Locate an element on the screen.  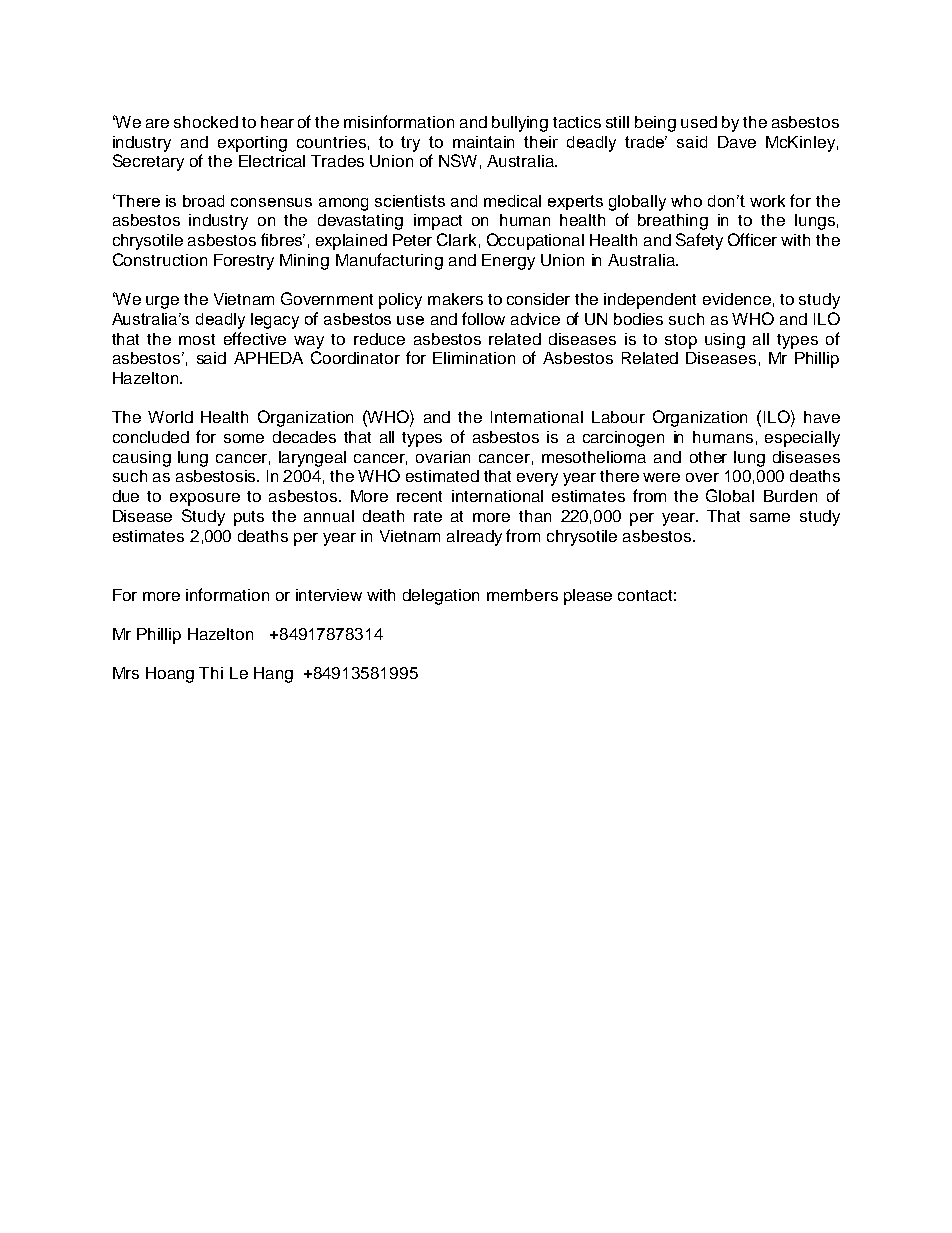
please is located at coordinates (588, 597).
